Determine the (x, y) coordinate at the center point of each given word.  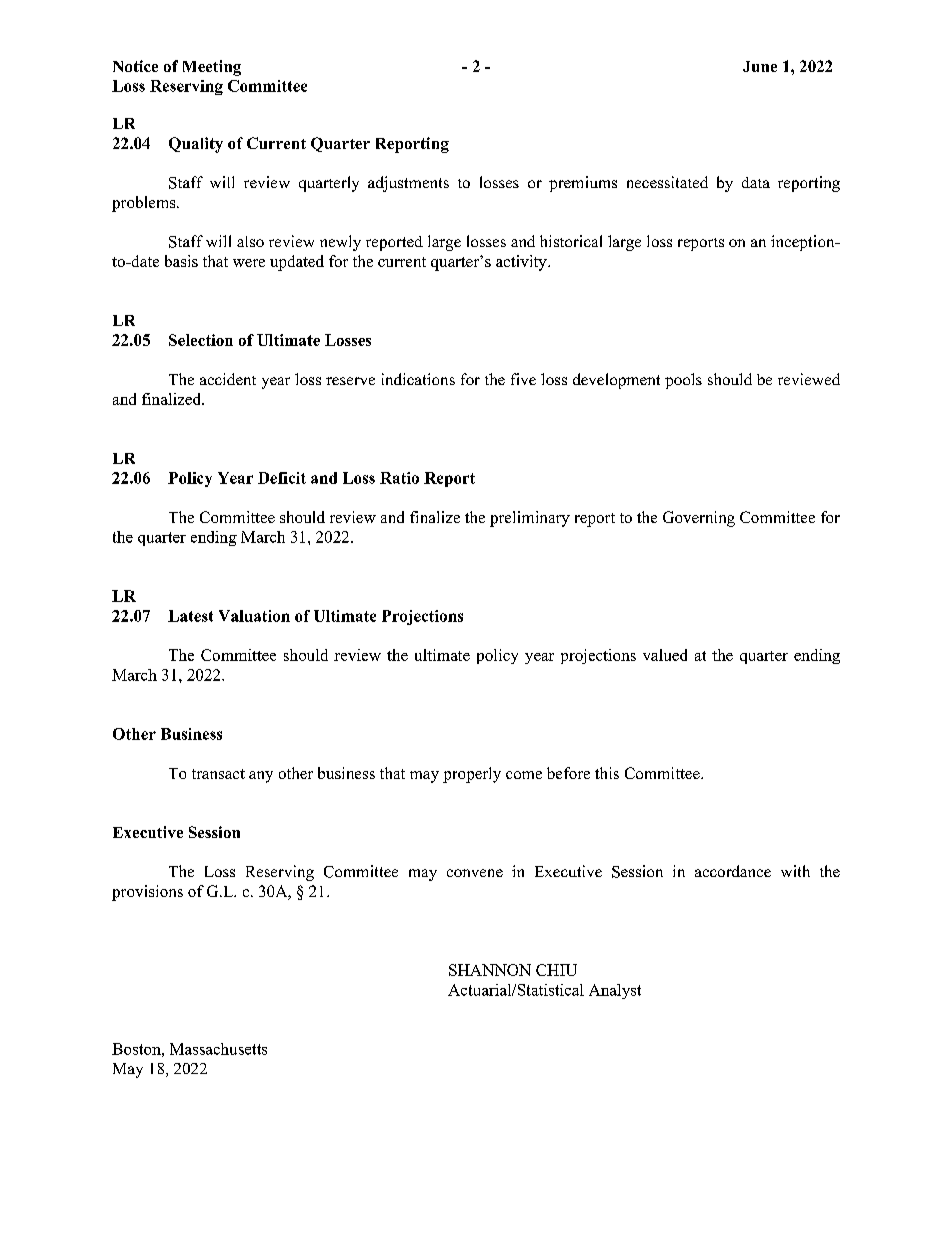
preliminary (530, 519)
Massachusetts (218, 1049)
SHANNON (490, 970)
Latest (190, 616)
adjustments (408, 184)
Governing (699, 519)
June (760, 66)
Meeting (212, 68)
